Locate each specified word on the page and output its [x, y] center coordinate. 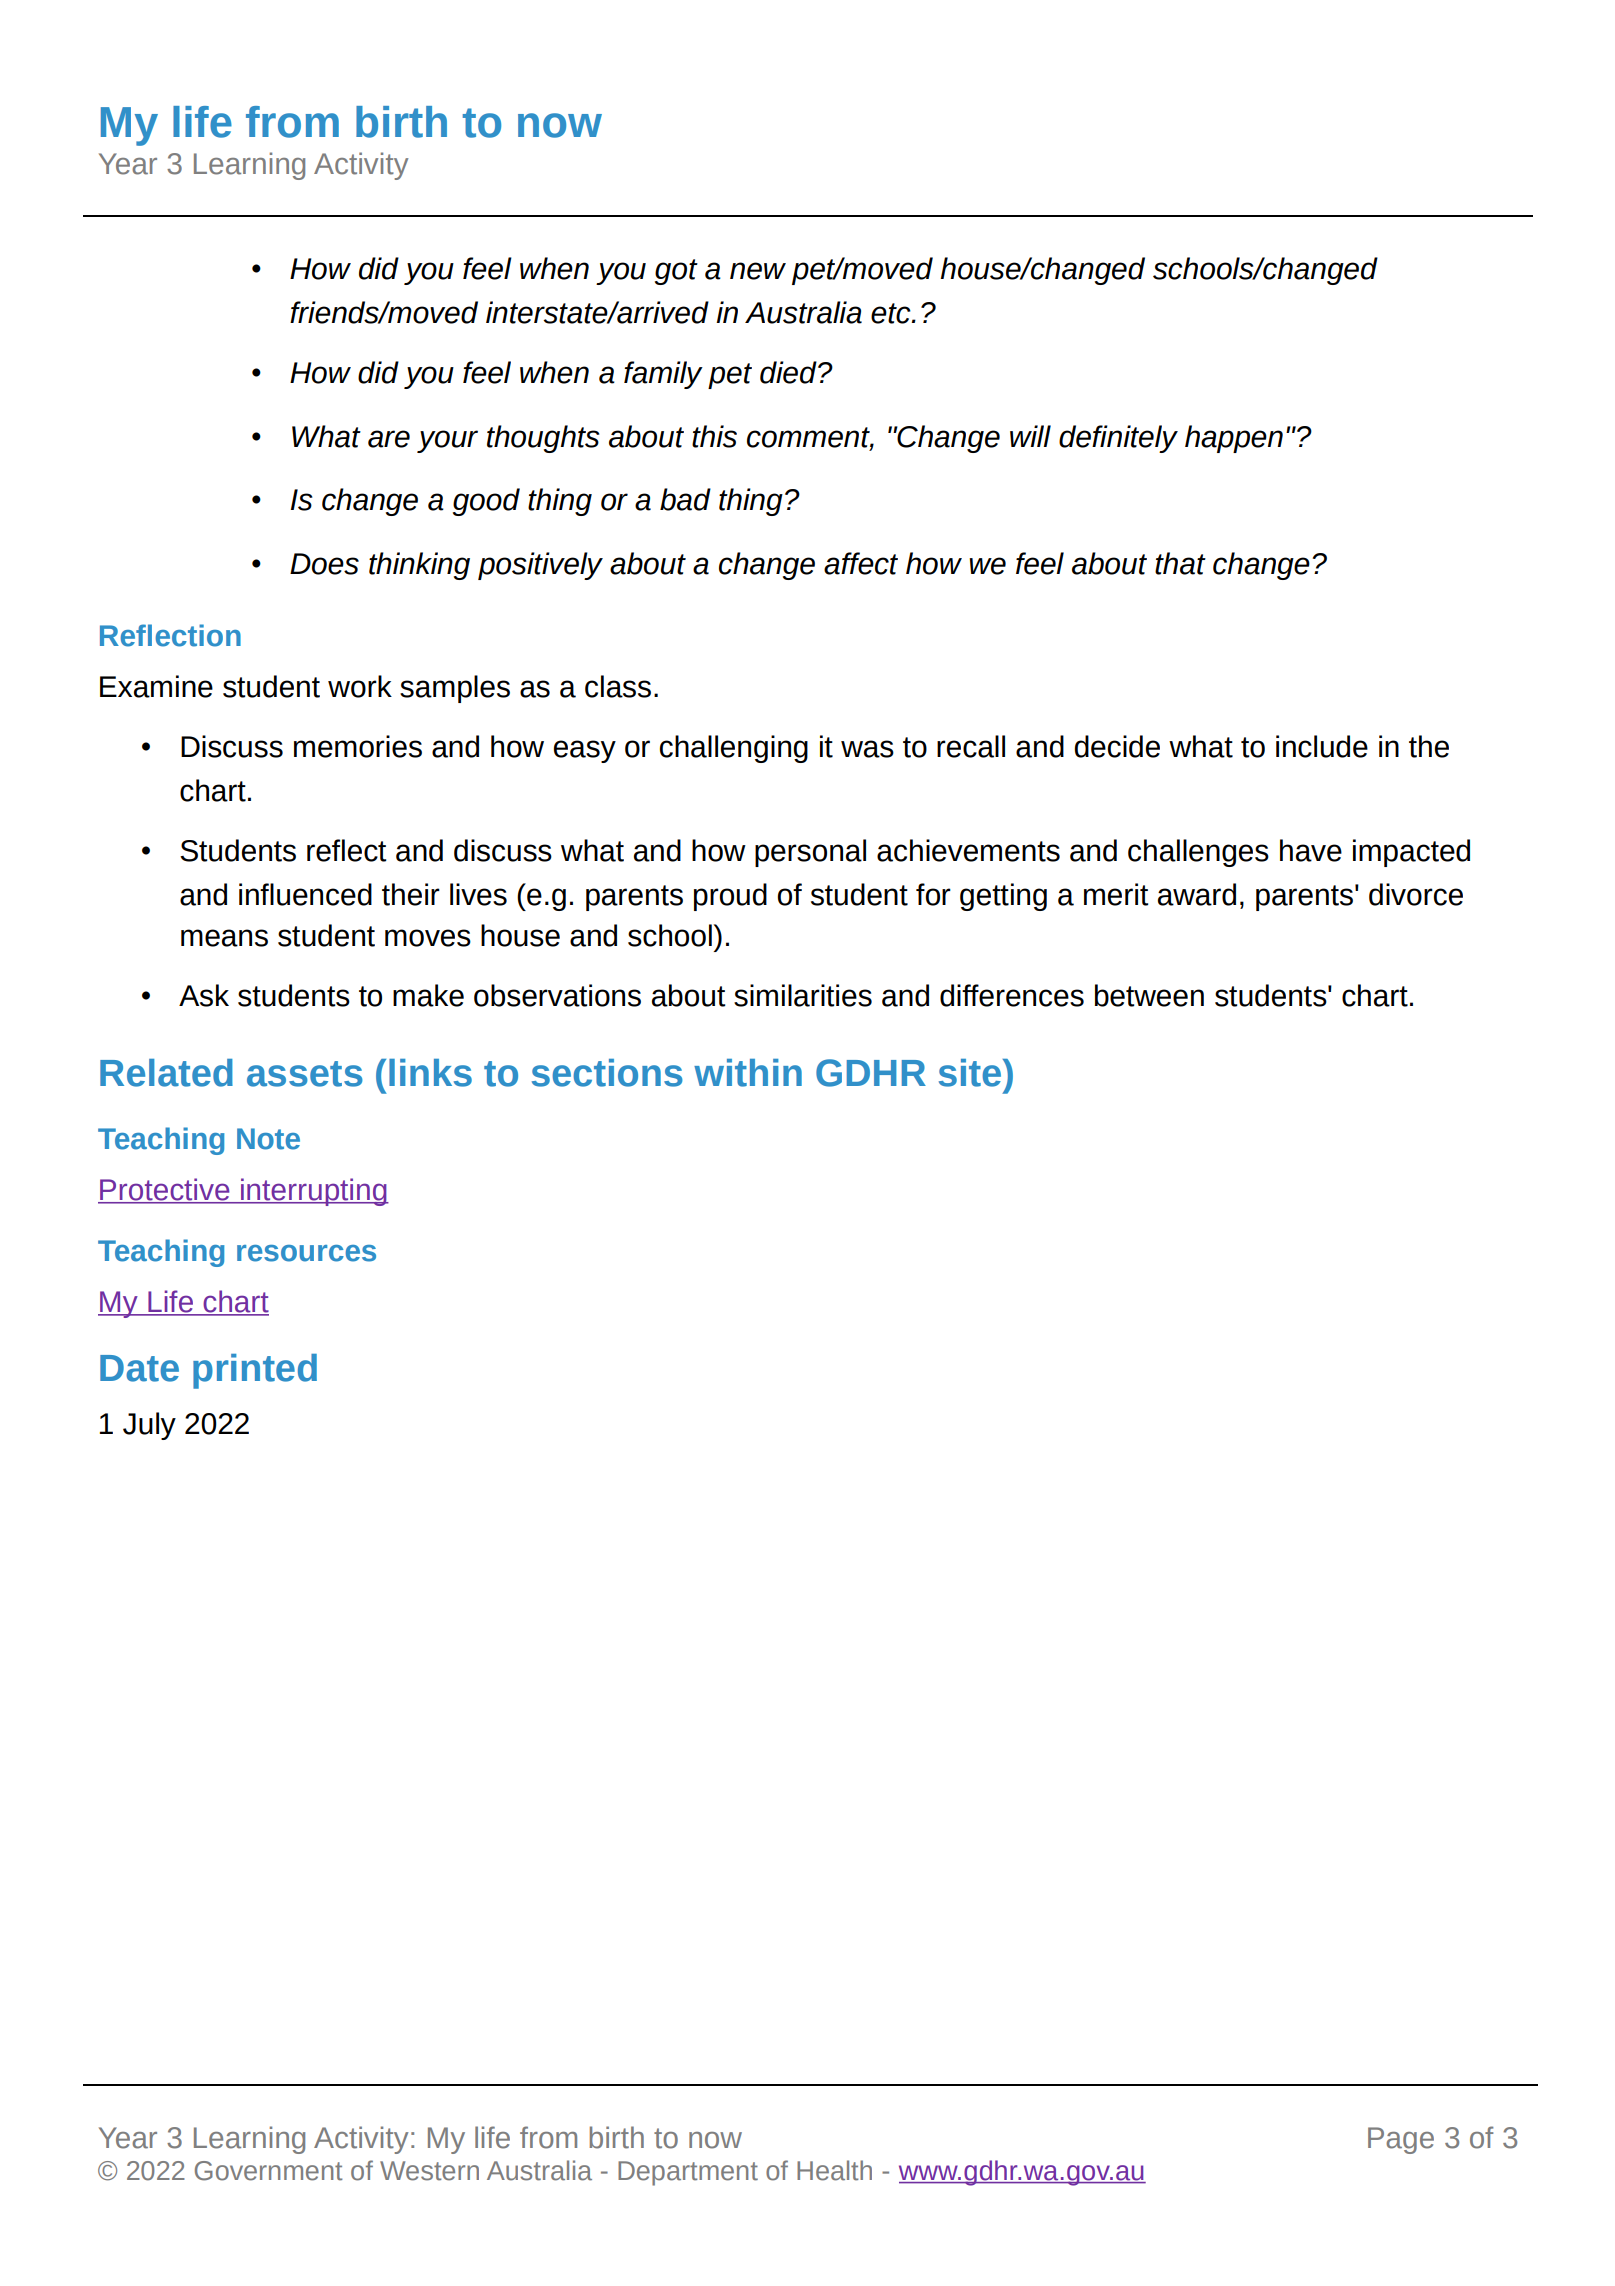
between [1149, 995]
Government [269, 2171]
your [447, 441]
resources [306, 1253]
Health [834, 2170]
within [748, 1073]
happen [1234, 439]
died [789, 372]
